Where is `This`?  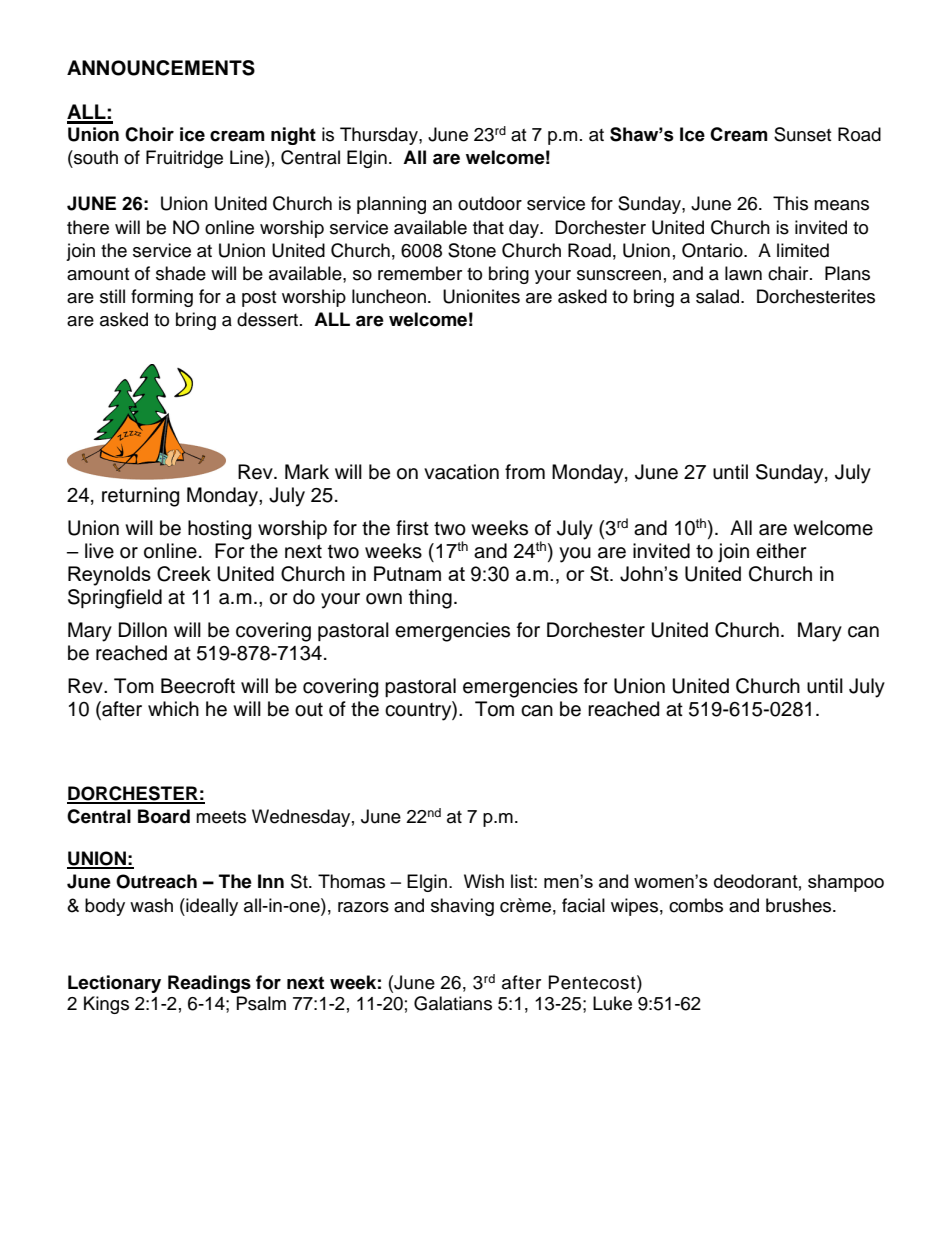 This is located at coordinates (790, 203).
